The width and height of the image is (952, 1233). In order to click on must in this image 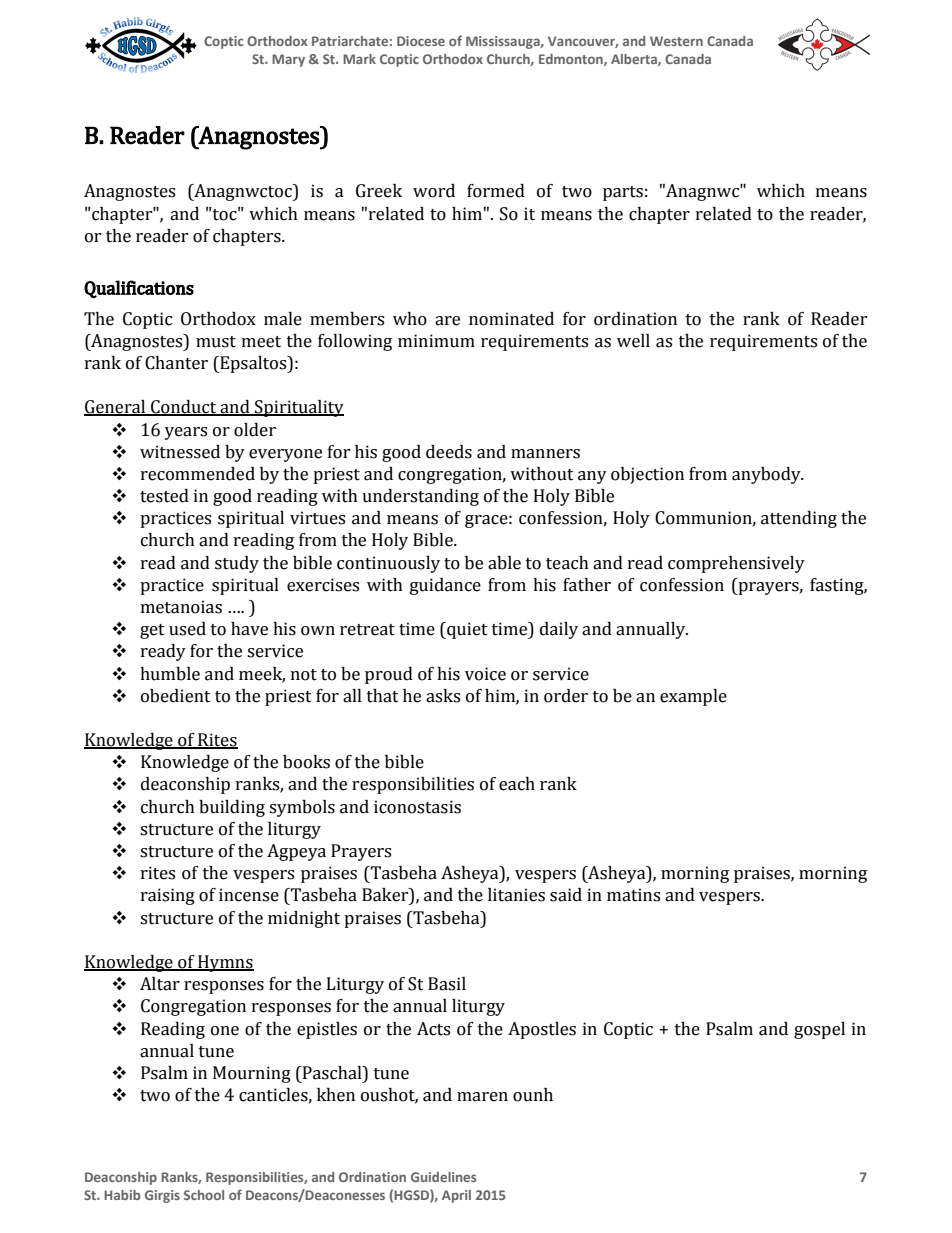, I will do `click(216, 342)`.
